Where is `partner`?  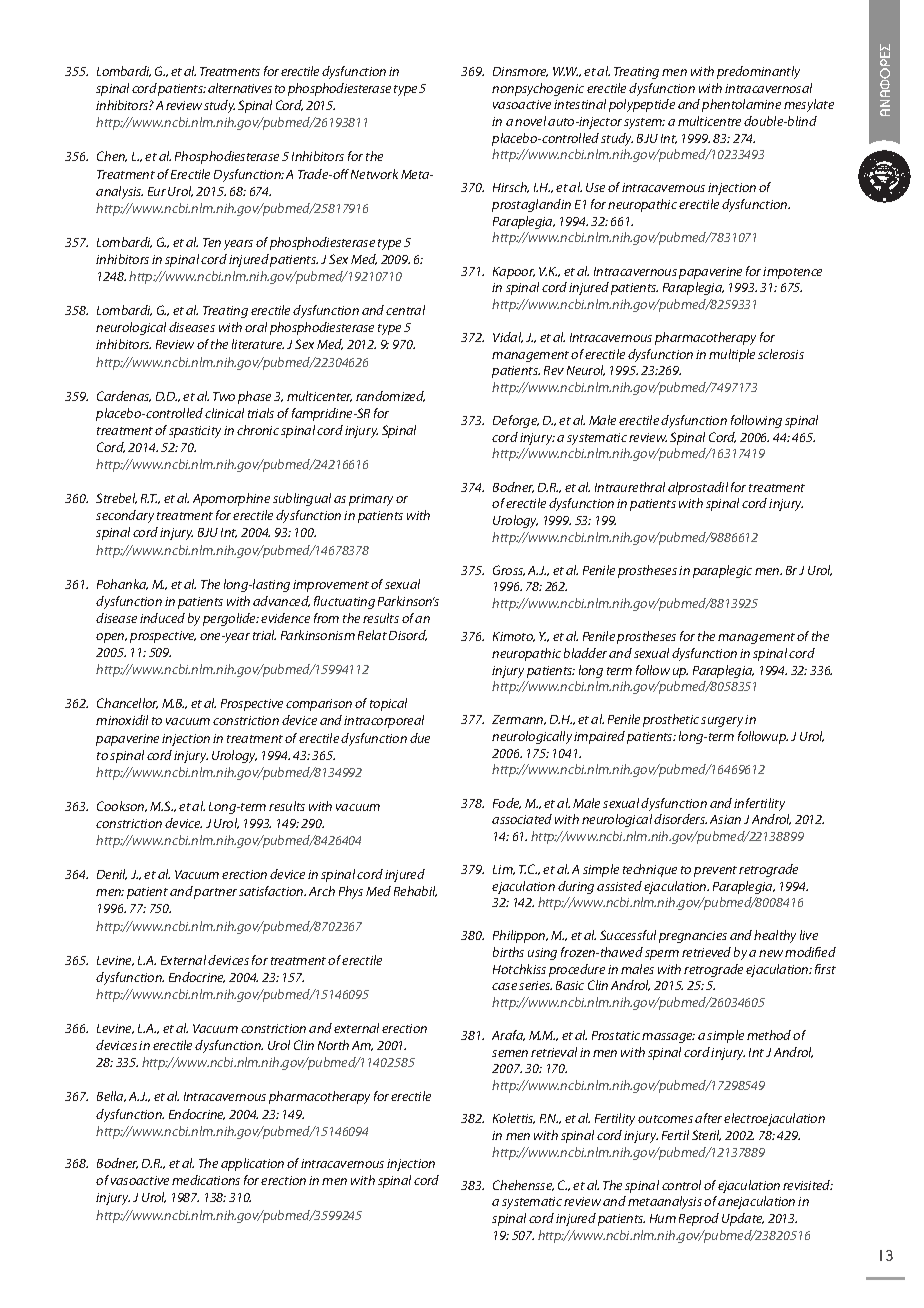 partner is located at coordinates (215, 893).
